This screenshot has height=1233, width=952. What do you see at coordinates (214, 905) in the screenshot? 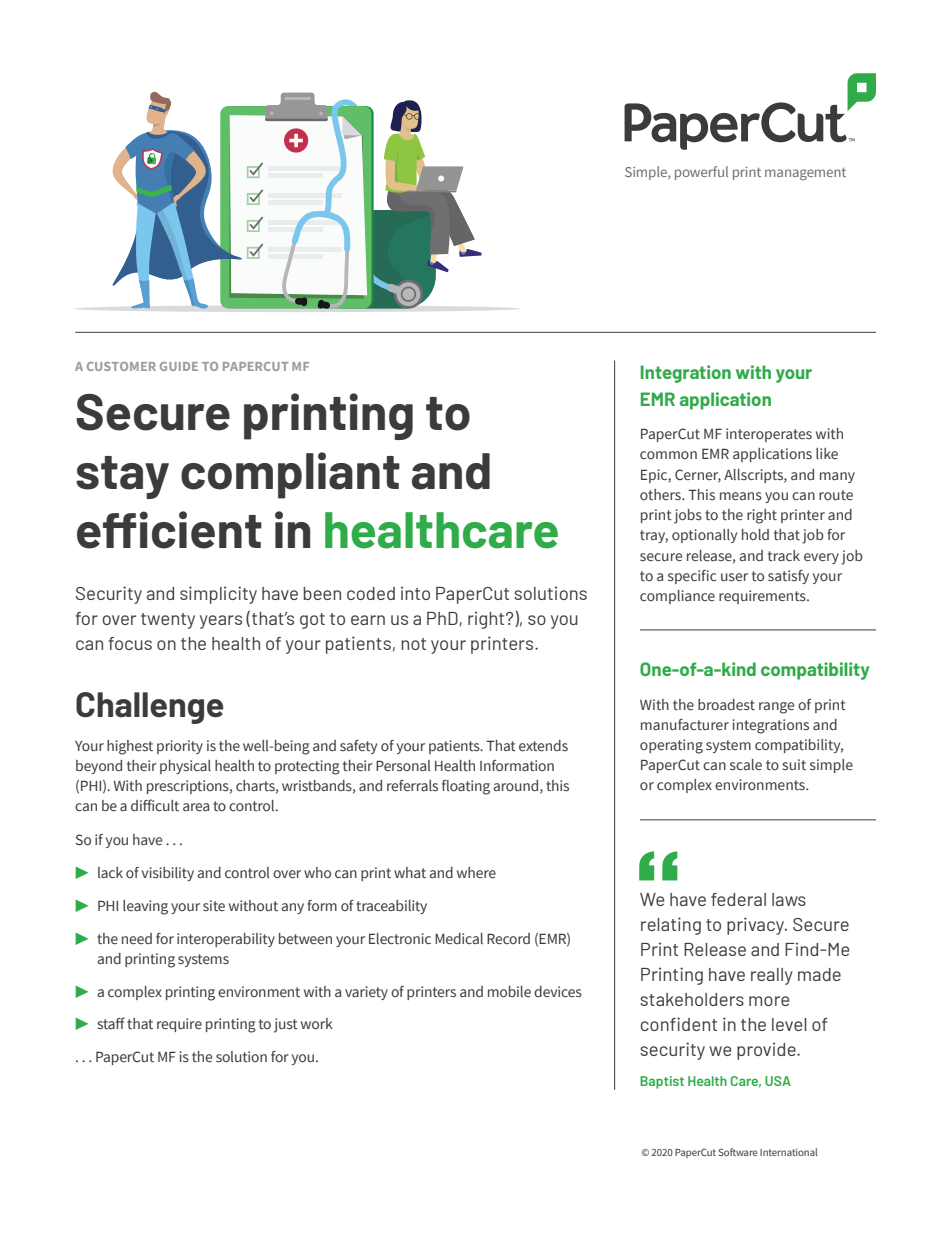
I see `site` at bounding box center [214, 905].
